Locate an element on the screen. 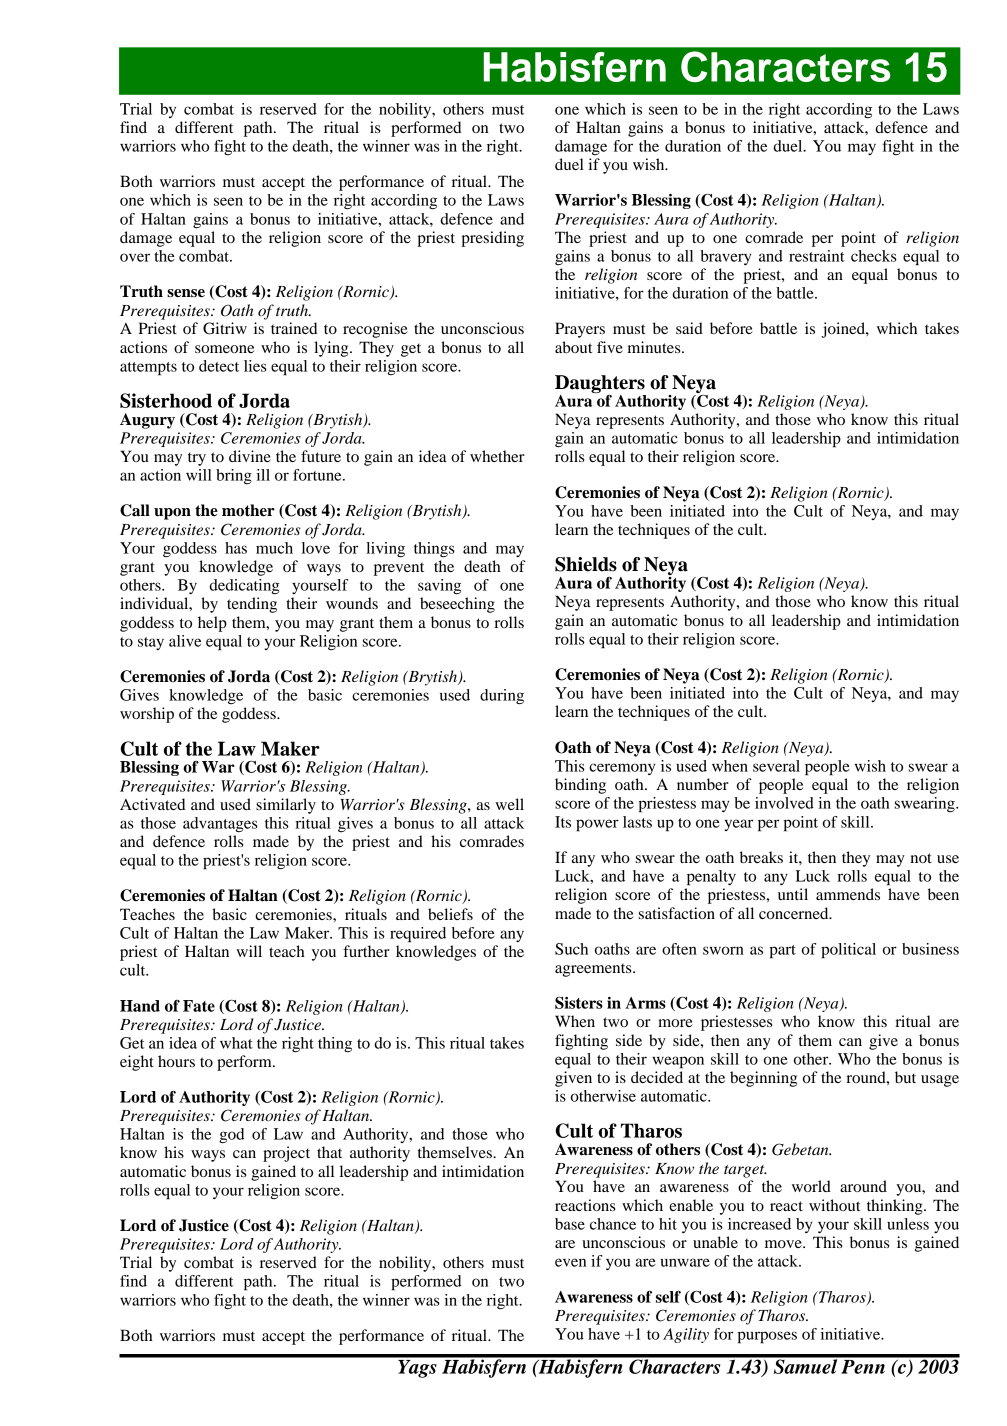 The image size is (1007, 1426). involved is located at coordinates (784, 803).
